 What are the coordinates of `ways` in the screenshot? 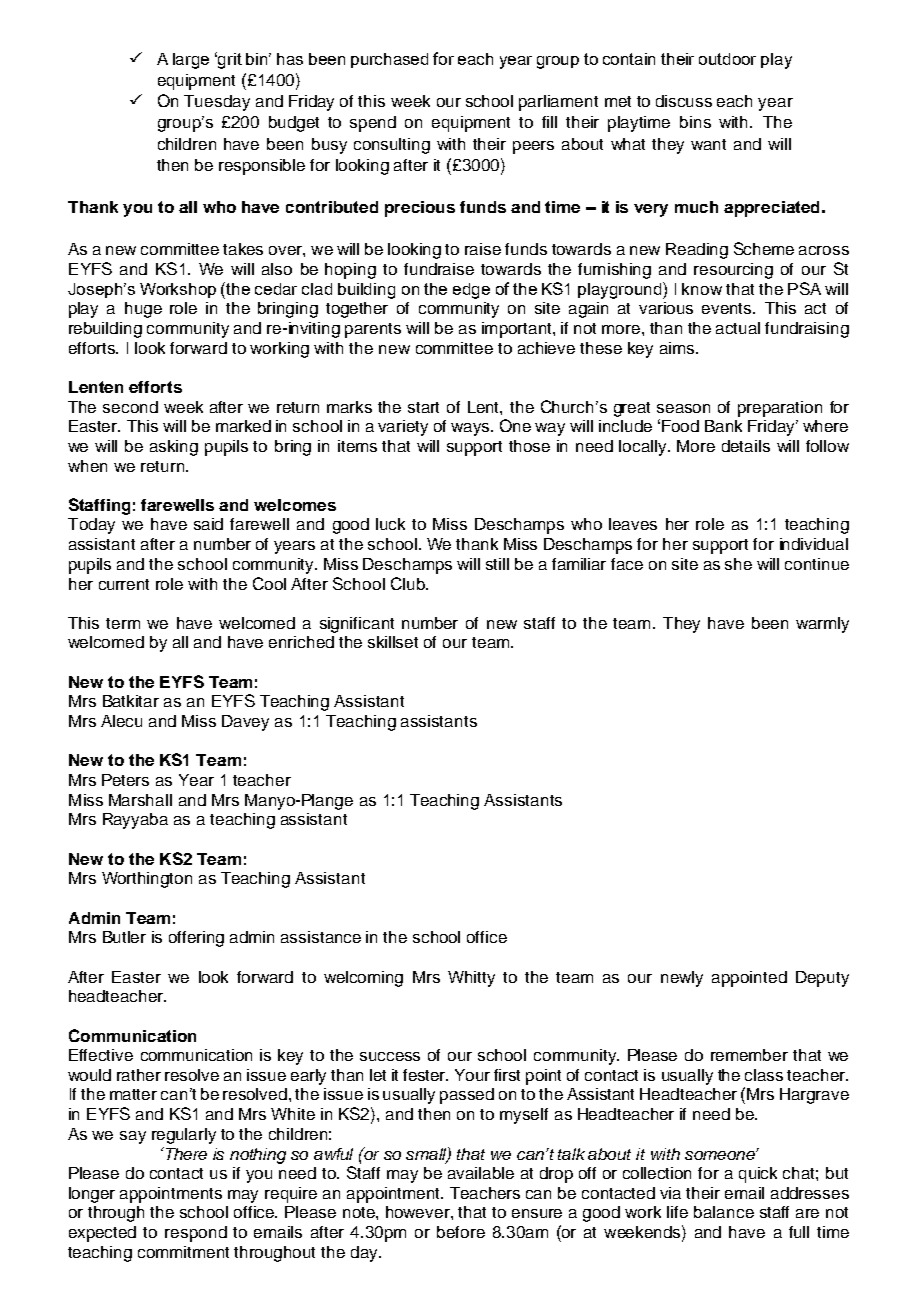 It's located at (471, 429).
